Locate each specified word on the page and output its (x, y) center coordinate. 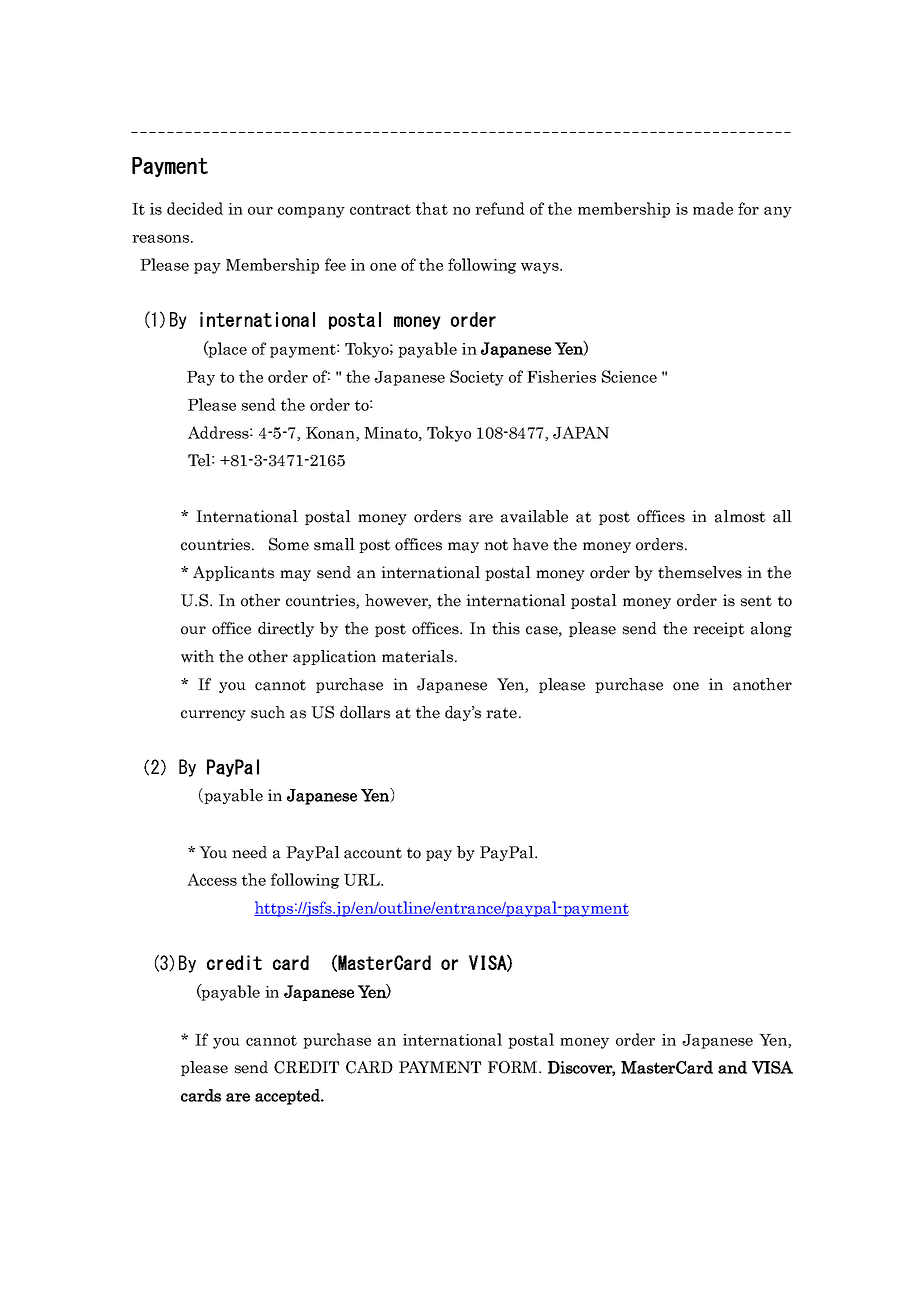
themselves (700, 572)
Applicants (233, 573)
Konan (331, 434)
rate (501, 713)
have (530, 544)
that (432, 208)
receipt (718, 629)
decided (195, 208)
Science (629, 376)
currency (213, 715)
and (732, 1067)
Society (477, 378)
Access (212, 879)
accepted (288, 1097)
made (713, 208)
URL (363, 880)
